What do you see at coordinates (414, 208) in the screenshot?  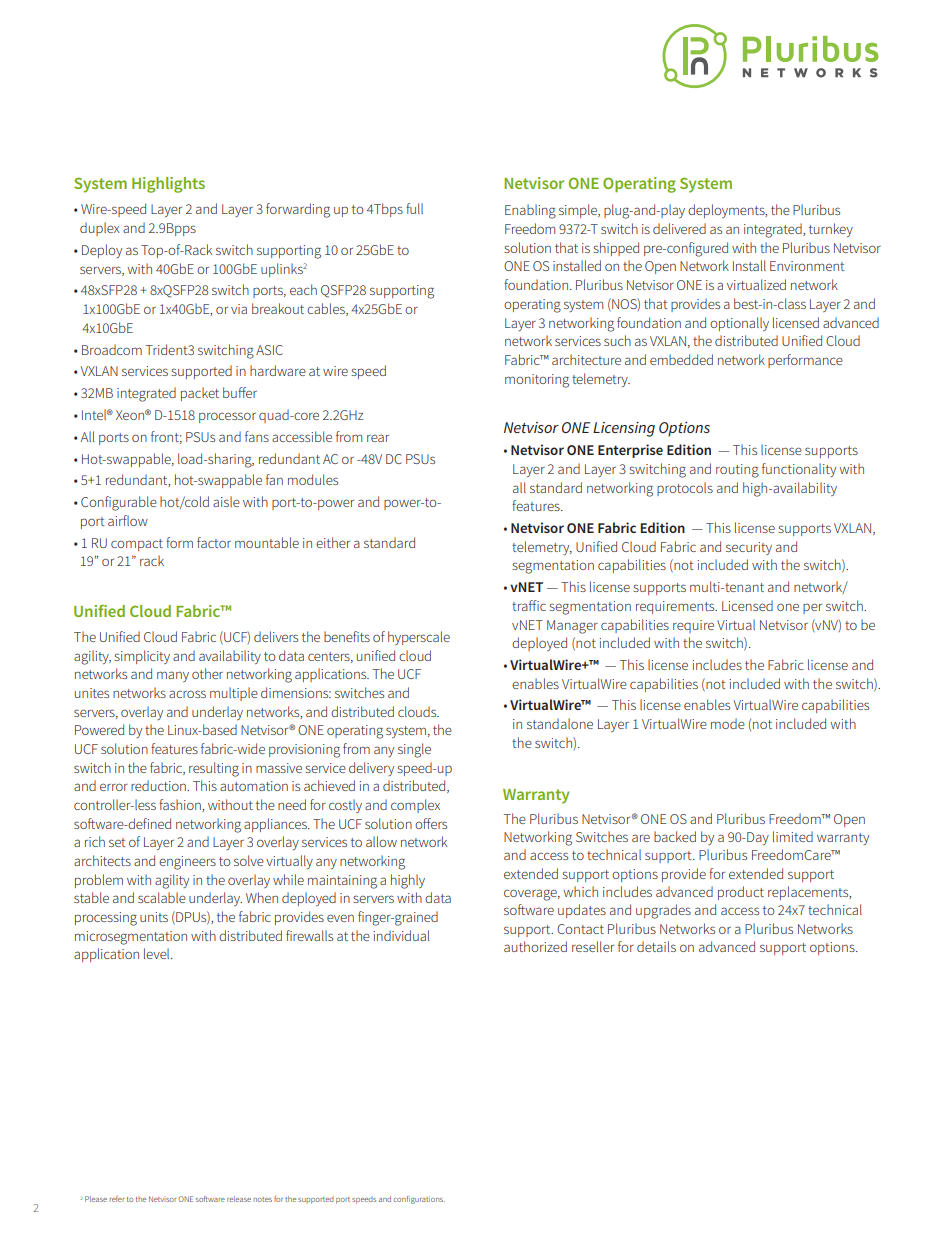 I see `full` at bounding box center [414, 208].
